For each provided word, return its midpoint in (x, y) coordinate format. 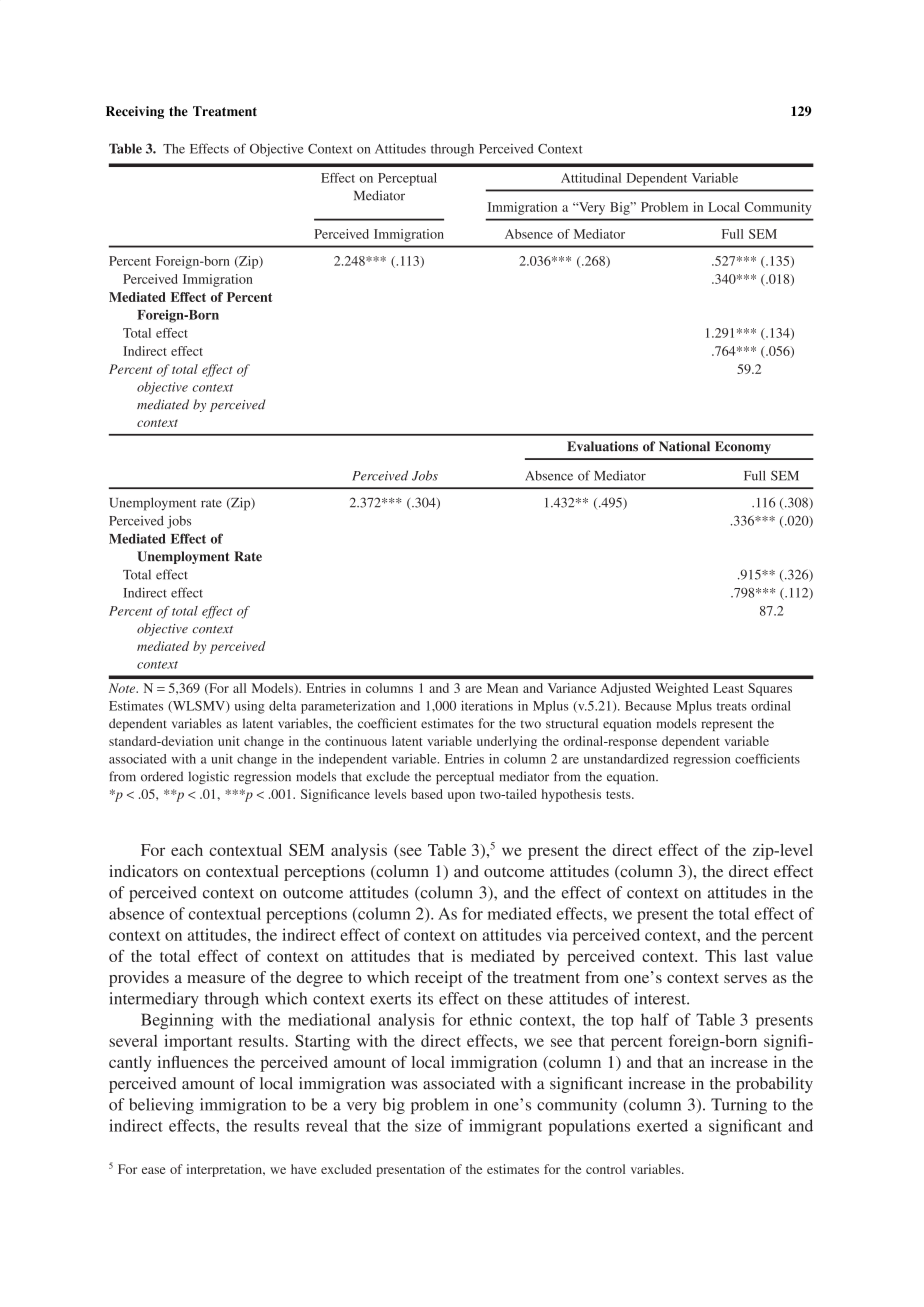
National (684, 446)
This (720, 956)
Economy (743, 447)
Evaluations (602, 446)
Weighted (681, 689)
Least (728, 688)
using (250, 707)
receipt (438, 979)
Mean (502, 688)
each (187, 850)
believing (161, 1106)
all (239, 688)
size (428, 1125)
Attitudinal (591, 178)
